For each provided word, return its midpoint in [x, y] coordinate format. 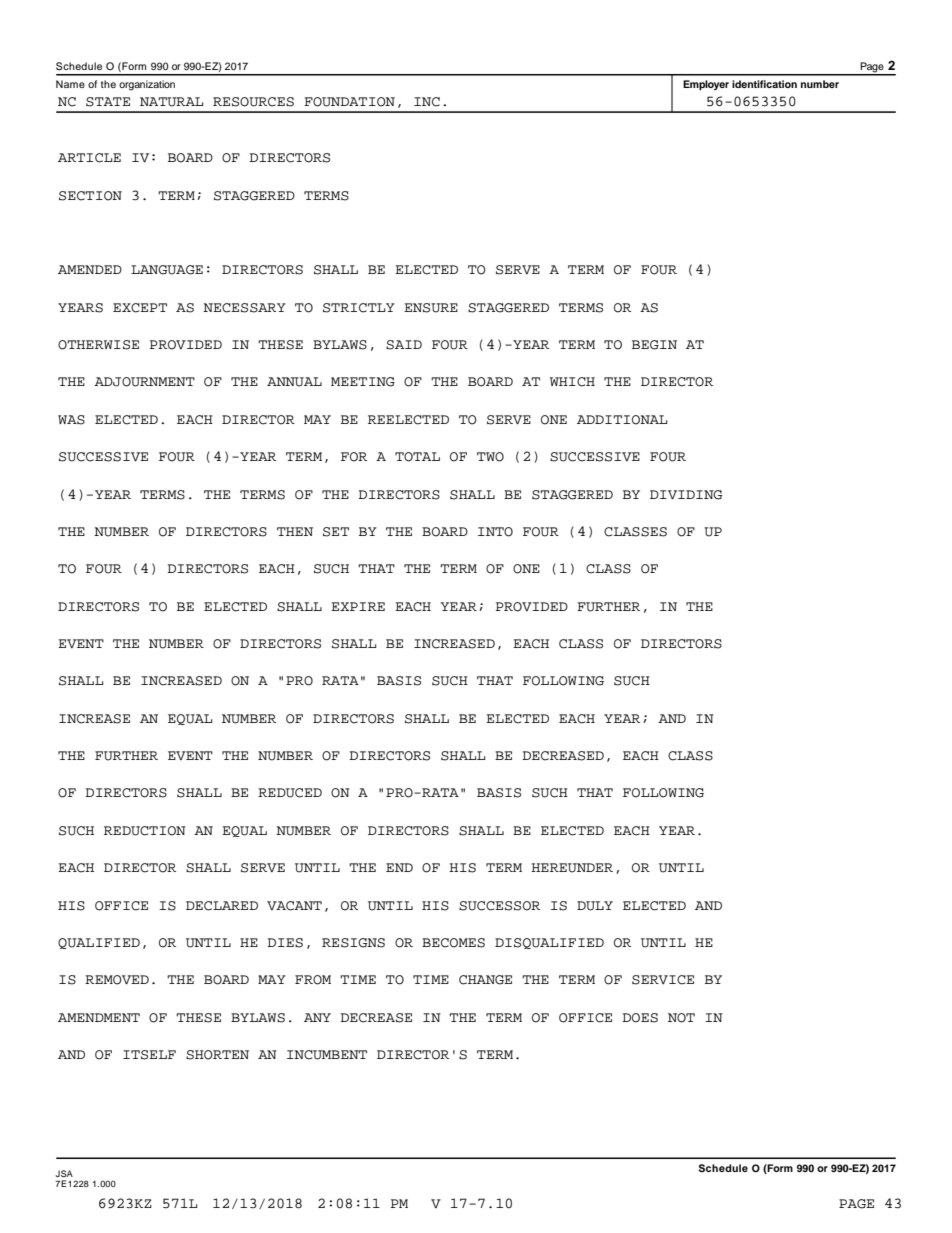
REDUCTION [145, 831]
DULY [595, 906]
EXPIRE [358, 606]
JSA [64, 1173]
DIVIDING [686, 495]
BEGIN [654, 345]
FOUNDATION [349, 102]
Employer [706, 85]
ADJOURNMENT [144, 382]
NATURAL [171, 102]
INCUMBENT [327, 1055]
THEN [295, 531]
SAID [404, 345]
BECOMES [453, 943]
